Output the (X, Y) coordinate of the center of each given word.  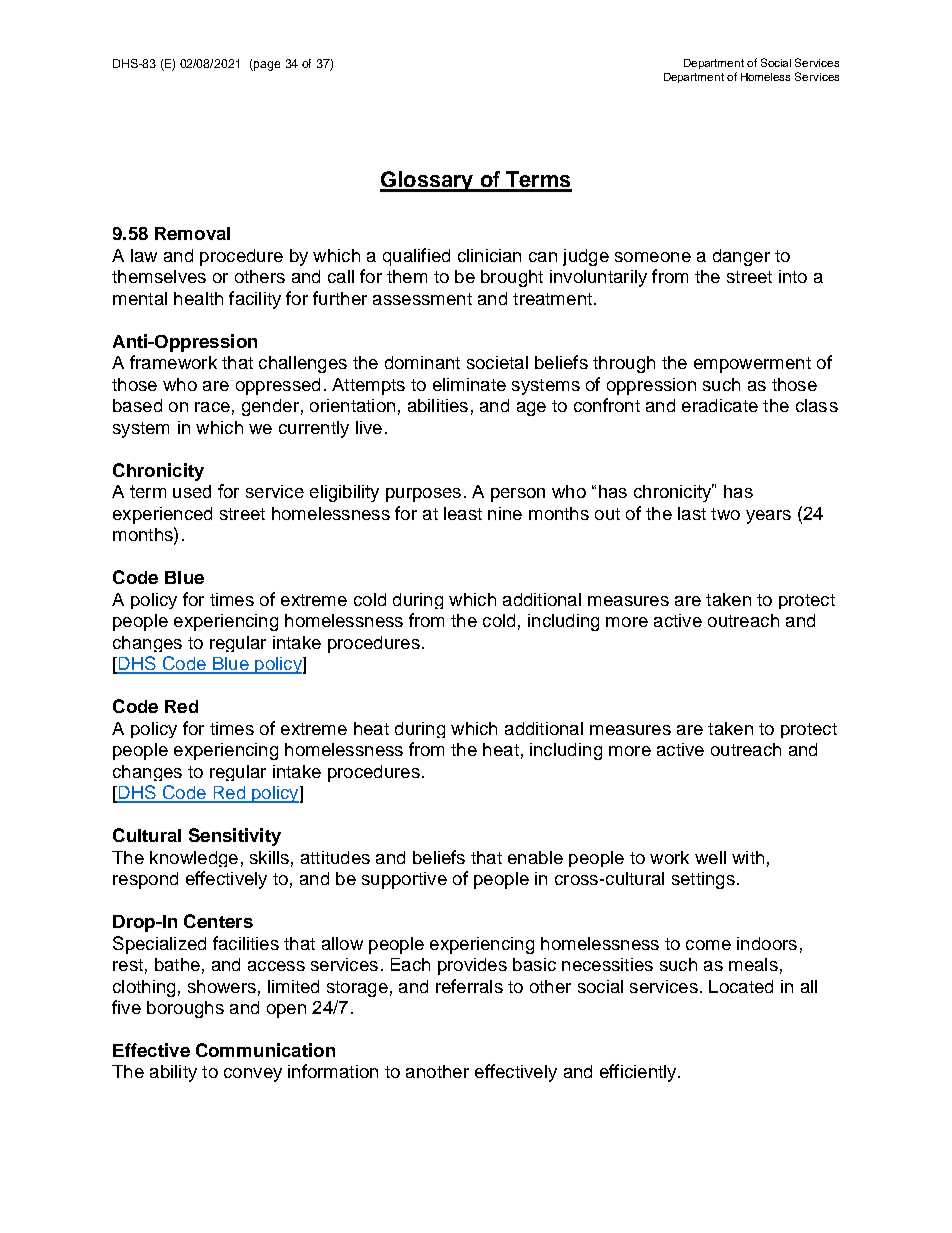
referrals (469, 986)
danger (741, 257)
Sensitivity (235, 837)
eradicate (720, 405)
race (212, 407)
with (748, 857)
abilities (438, 405)
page (266, 66)
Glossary (428, 181)
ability (173, 1073)
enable (535, 857)
